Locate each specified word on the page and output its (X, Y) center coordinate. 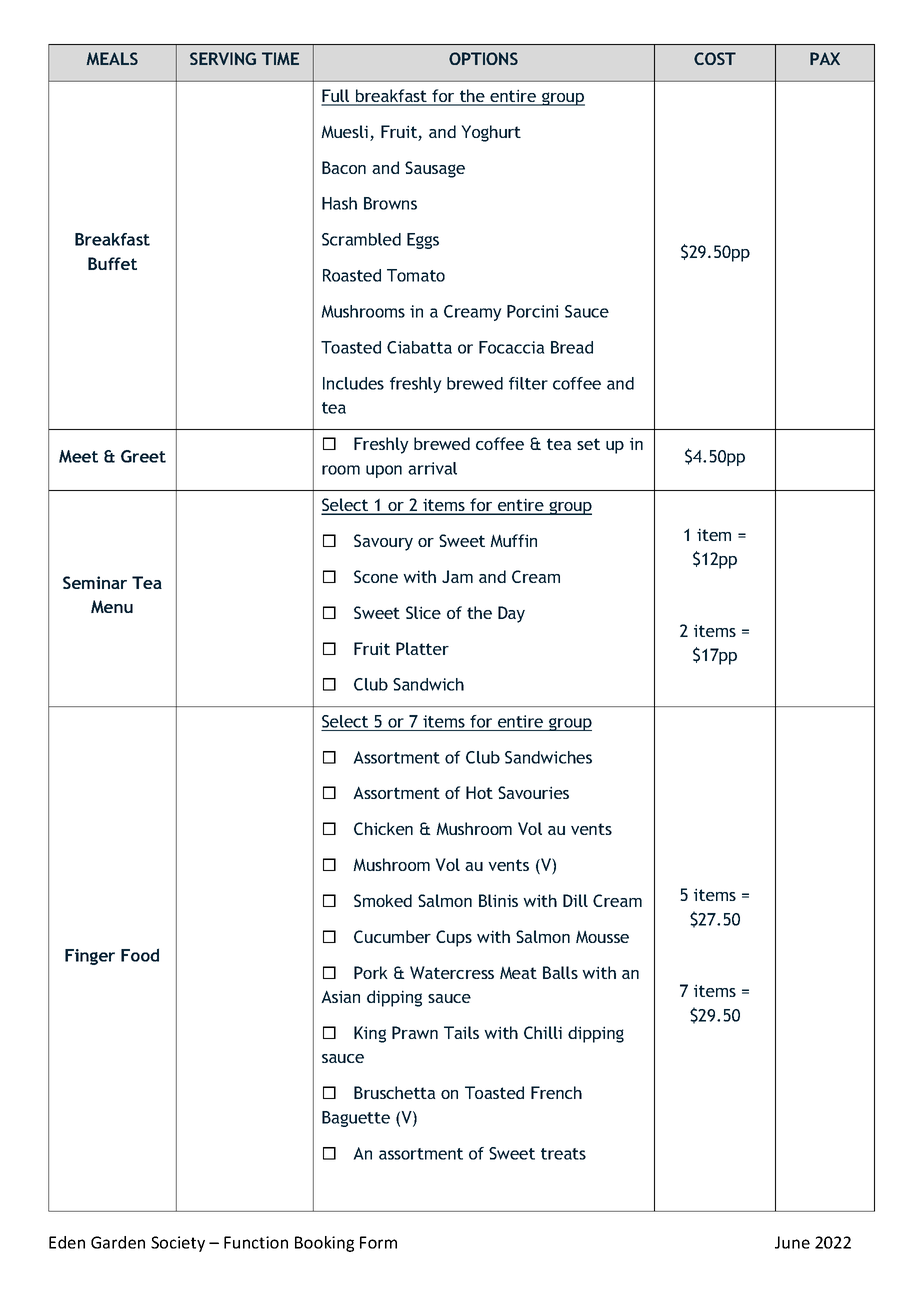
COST (715, 58)
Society (178, 1244)
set (588, 444)
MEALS (112, 58)
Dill (575, 900)
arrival (432, 468)
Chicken (383, 828)
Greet (143, 456)
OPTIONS (483, 58)
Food (140, 955)
